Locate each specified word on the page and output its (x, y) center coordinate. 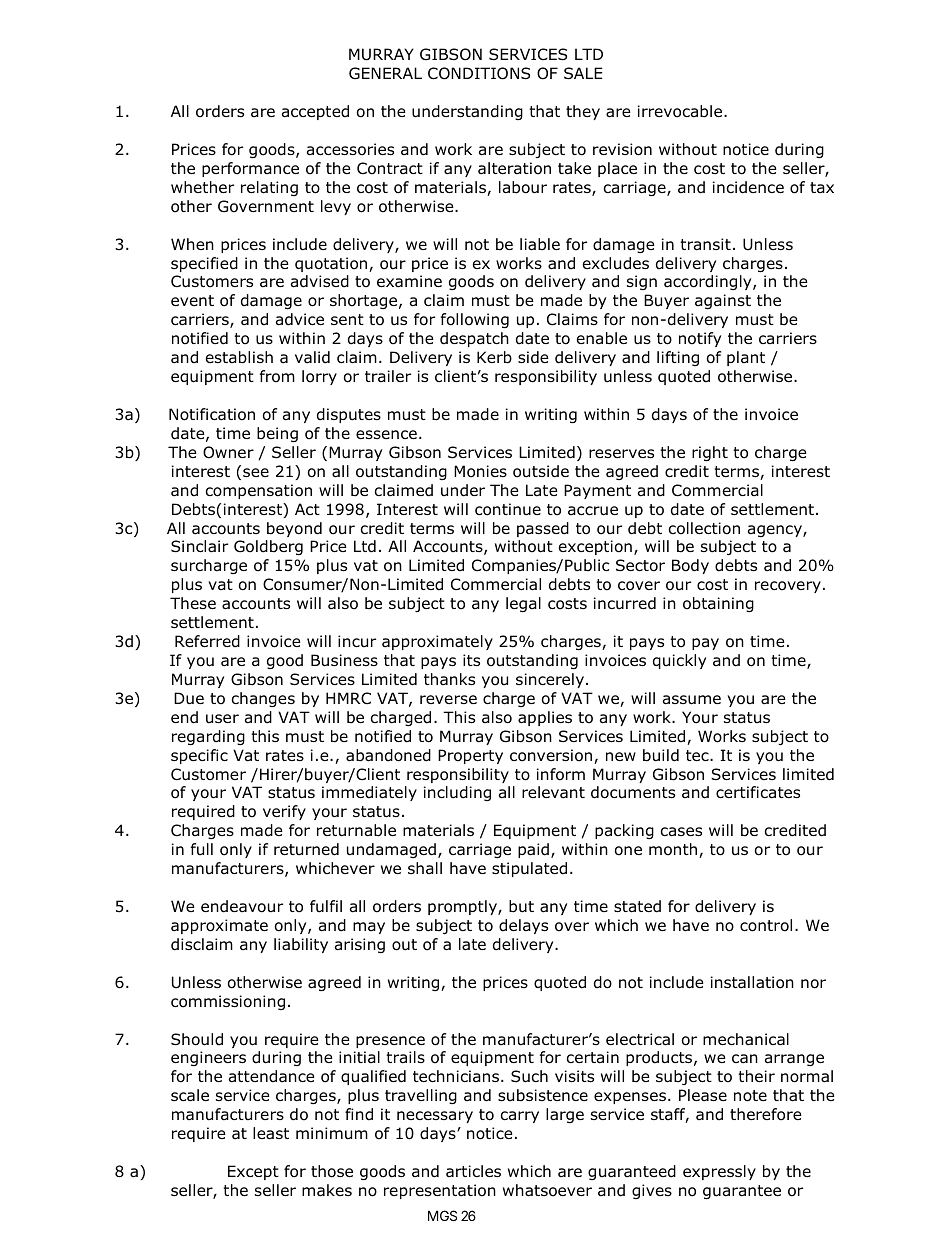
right (710, 453)
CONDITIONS (479, 73)
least (271, 1133)
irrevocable (681, 111)
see (256, 472)
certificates (758, 792)
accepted (315, 112)
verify (284, 812)
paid (533, 850)
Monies (480, 471)
